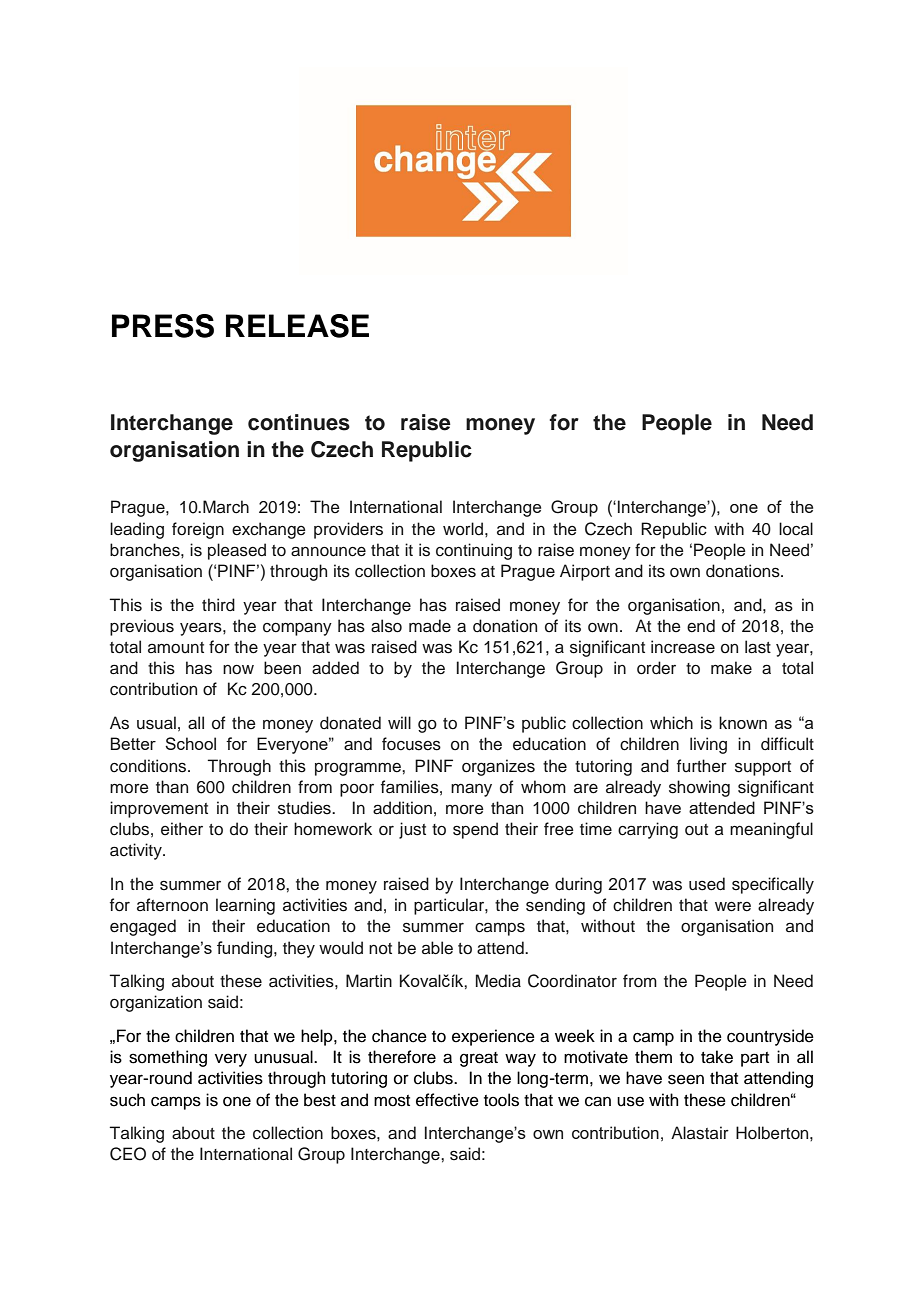  Describe the element at coordinates (128, 1154) in the document. I see `CEO` at that location.
